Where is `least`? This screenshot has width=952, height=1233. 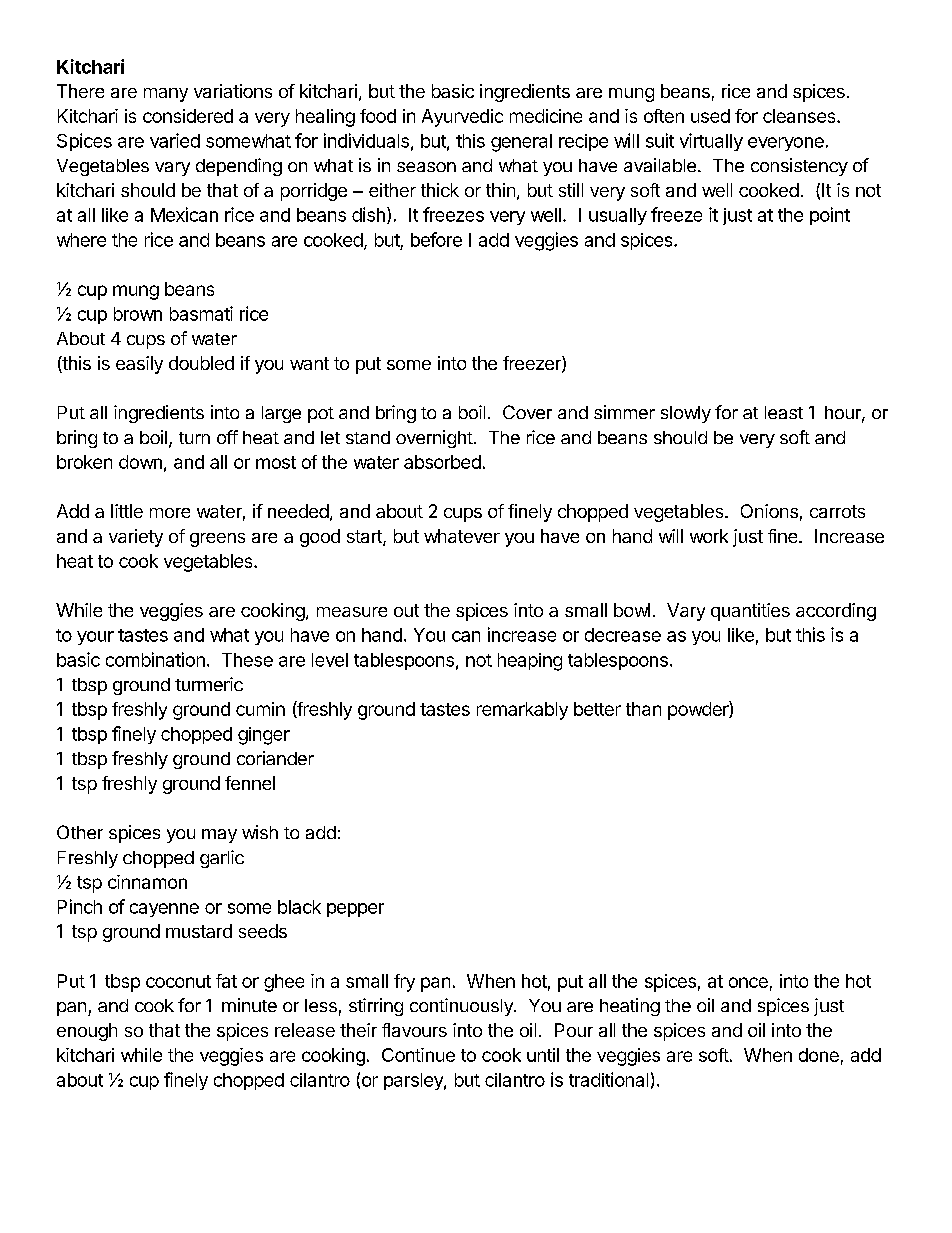
least is located at coordinates (784, 412).
